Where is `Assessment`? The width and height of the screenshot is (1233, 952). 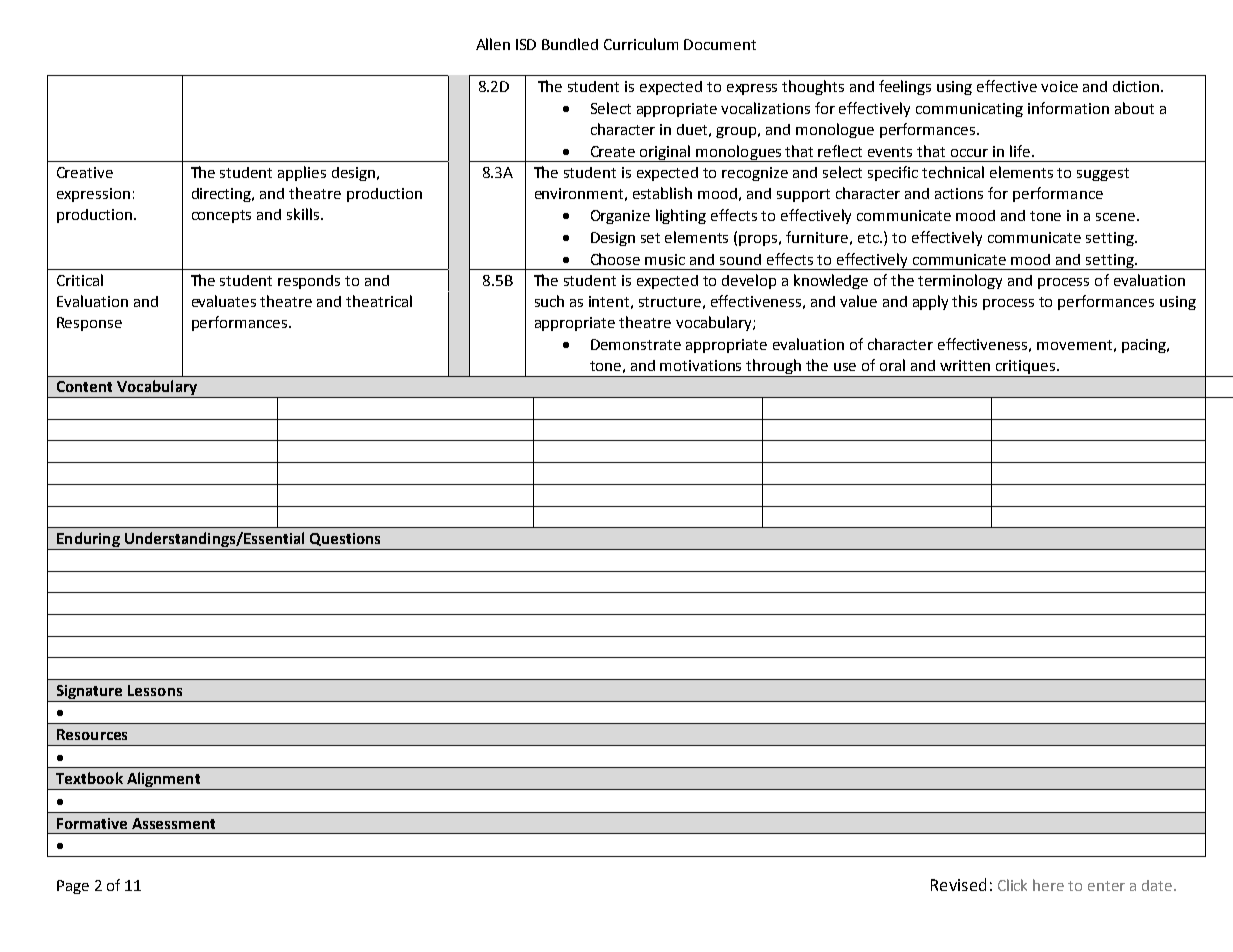 Assessment is located at coordinates (173, 823).
